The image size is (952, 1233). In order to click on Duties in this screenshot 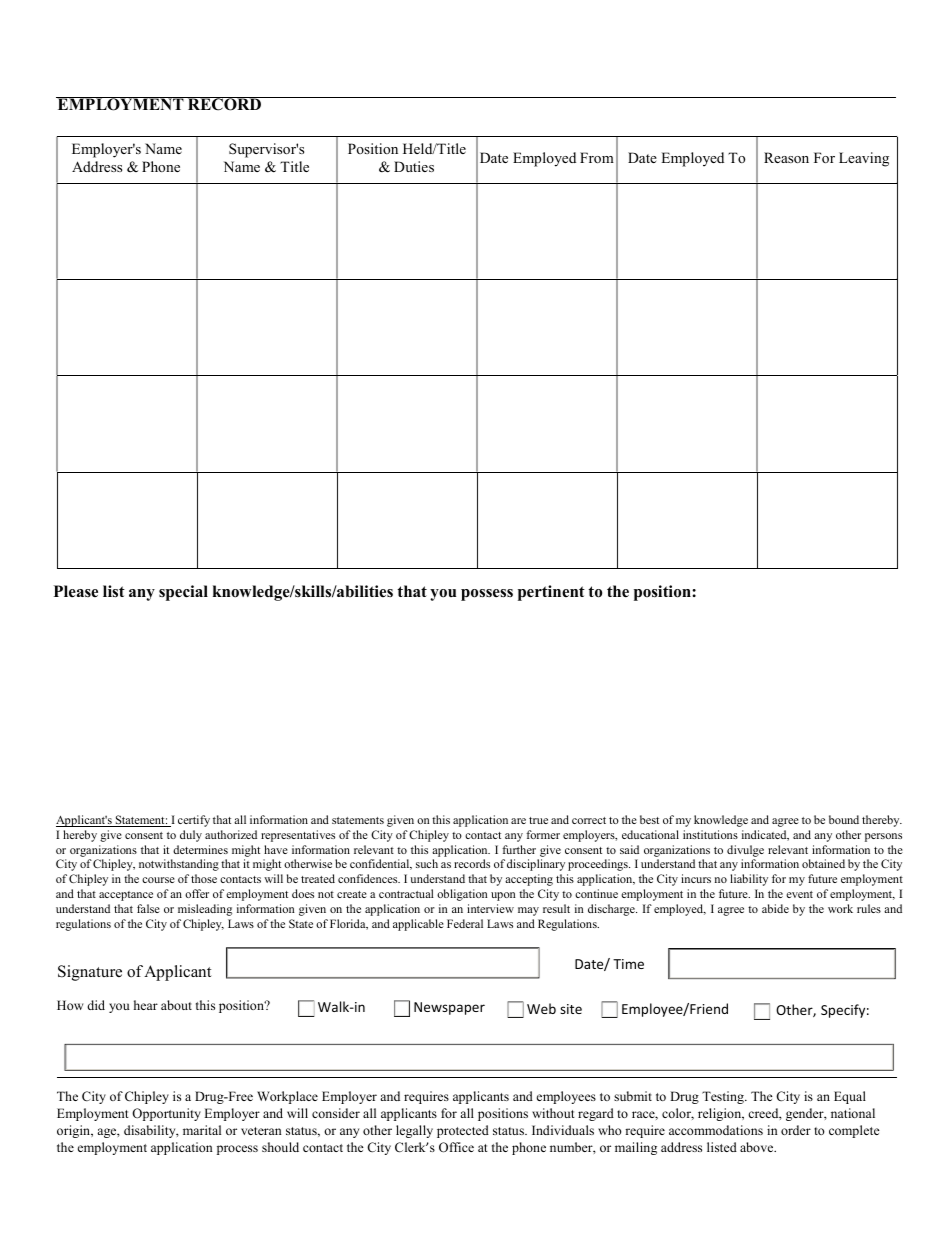, I will do `click(414, 166)`.
